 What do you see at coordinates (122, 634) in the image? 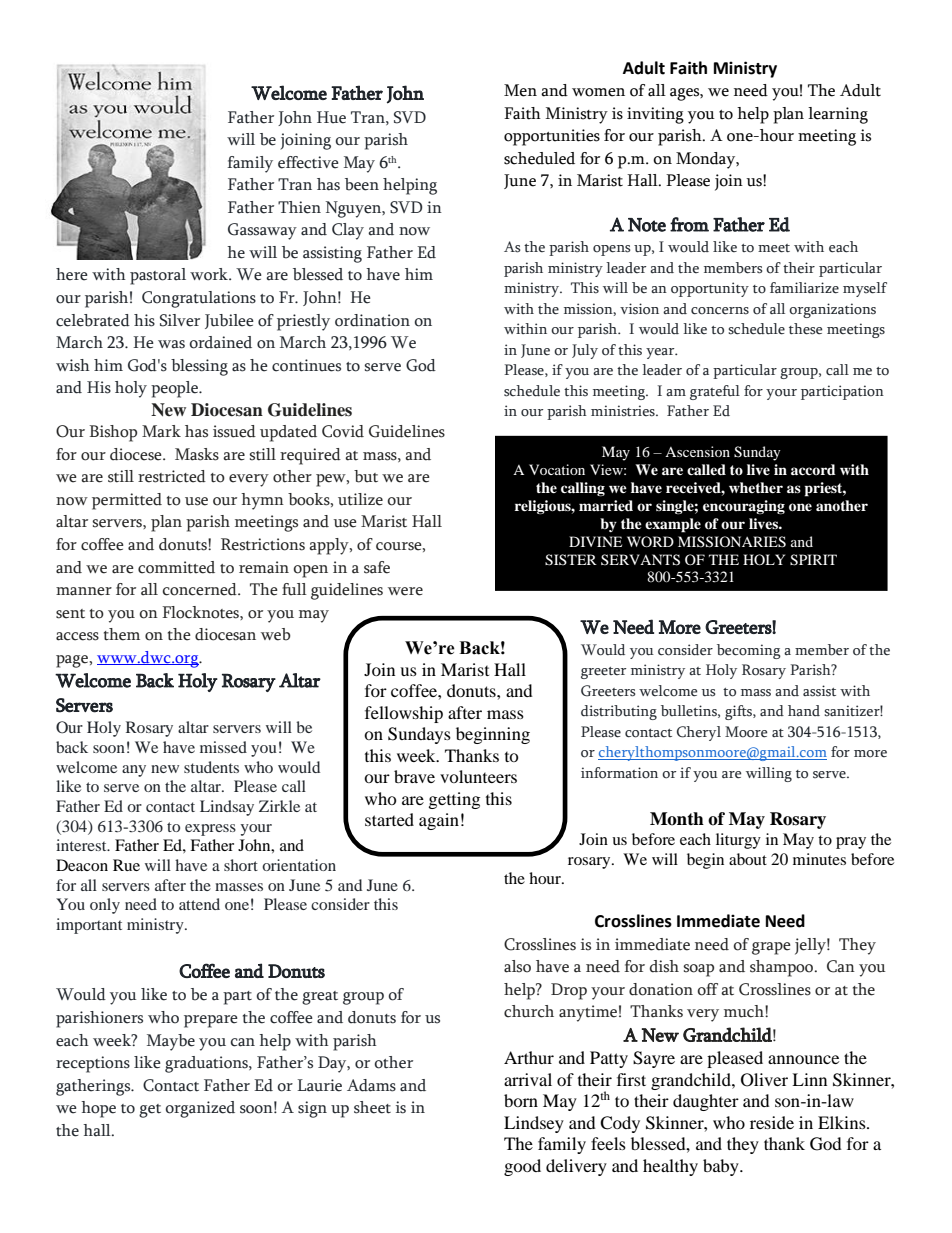
I see `them` at bounding box center [122, 634].
